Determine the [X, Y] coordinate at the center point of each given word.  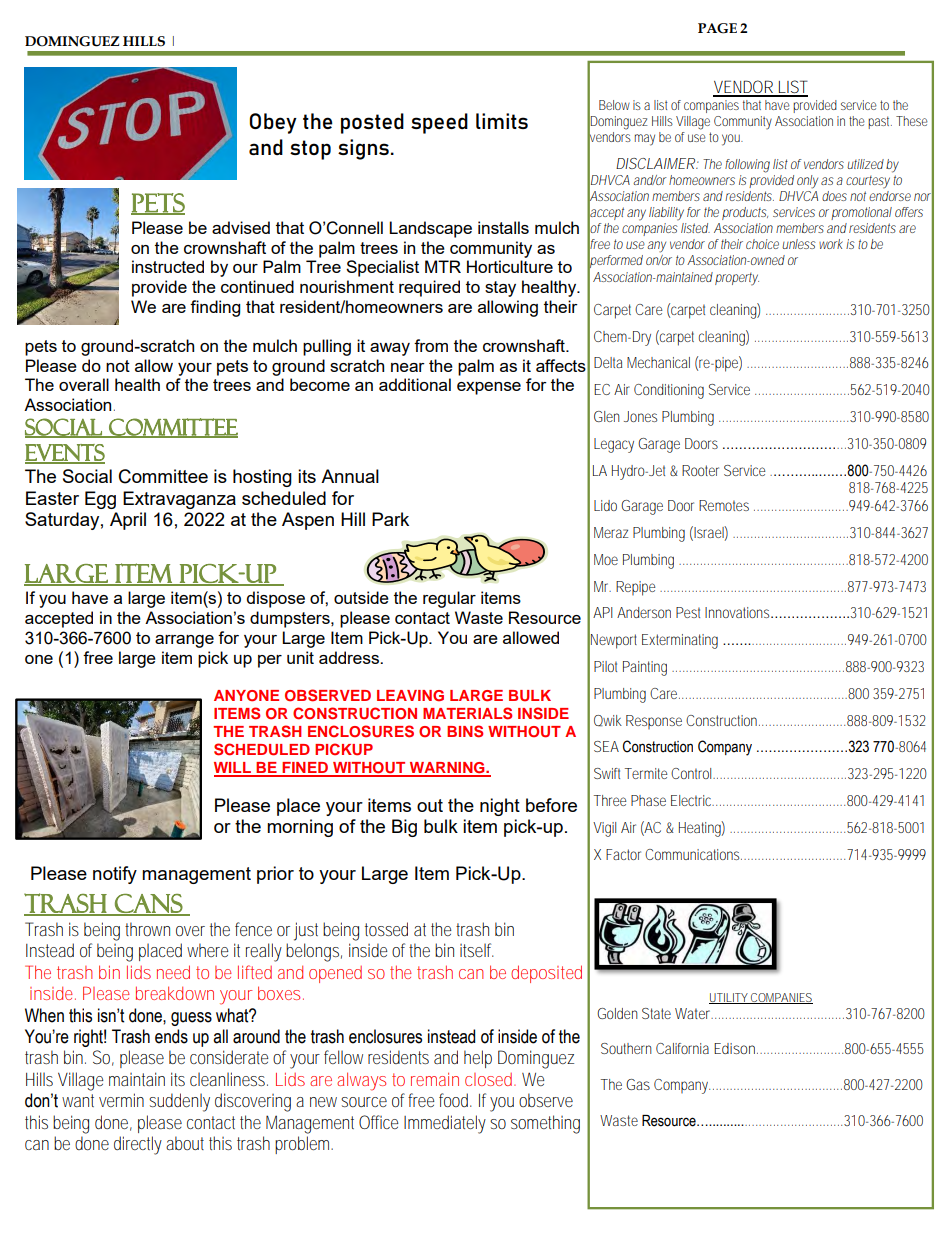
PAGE [717, 28]
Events [65, 453]
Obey [273, 123]
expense [489, 388]
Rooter [700, 470]
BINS [465, 731]
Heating [702, 829]
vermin [121, 1100]
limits [502, 121]
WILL [234, 769]
